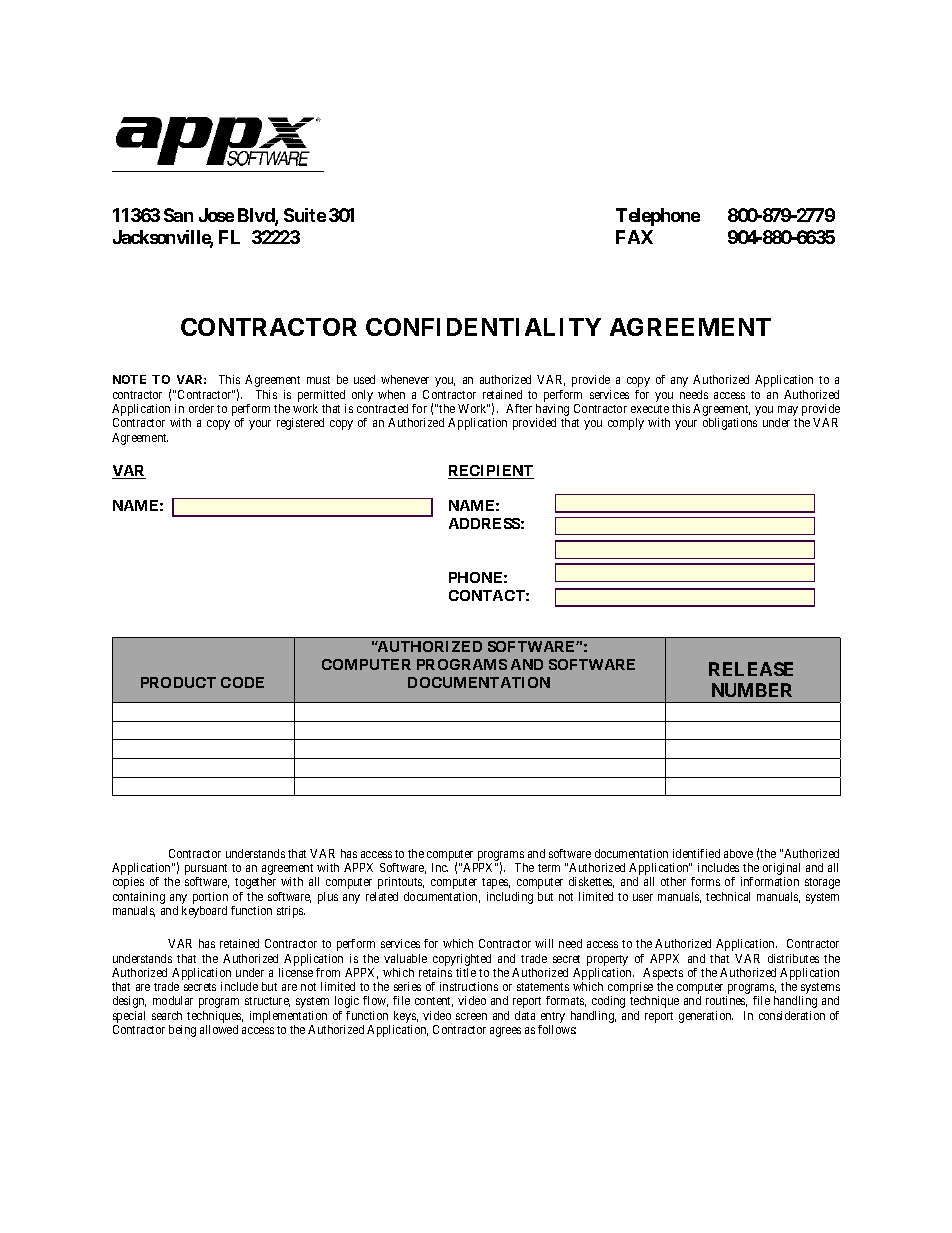  I want to click on RECIPIENT, so click(491, 472).
